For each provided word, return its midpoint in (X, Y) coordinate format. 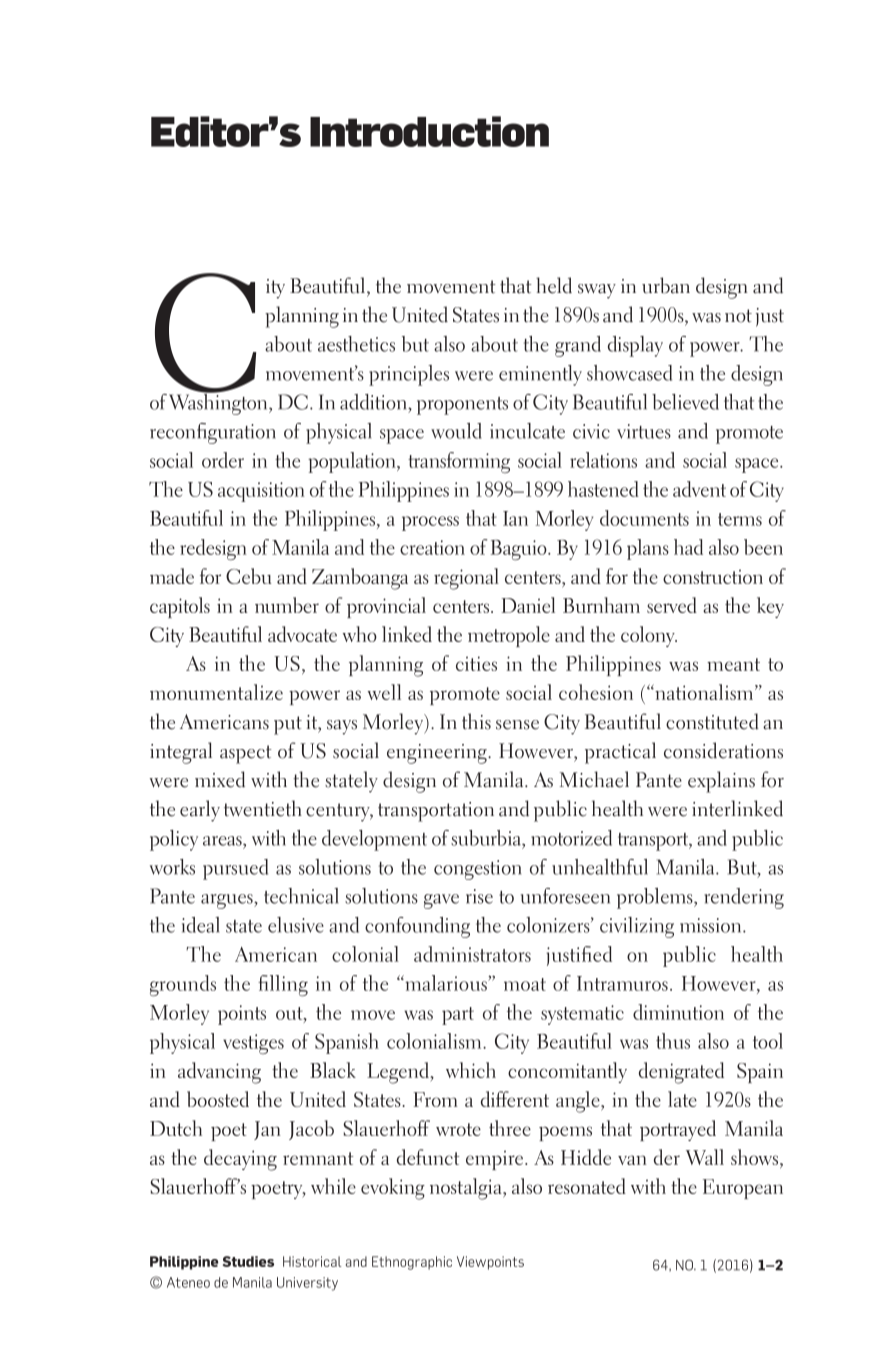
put (288, 725)
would (456, 431)
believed (685, 402)
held (554, 285)
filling (283, 985)
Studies (248, 1261)
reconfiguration (213, 433)
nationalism (704, 692)
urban (666, 285)
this (476, 721)
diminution (678, 1012)
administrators (472, 954)
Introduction (429, 131)
